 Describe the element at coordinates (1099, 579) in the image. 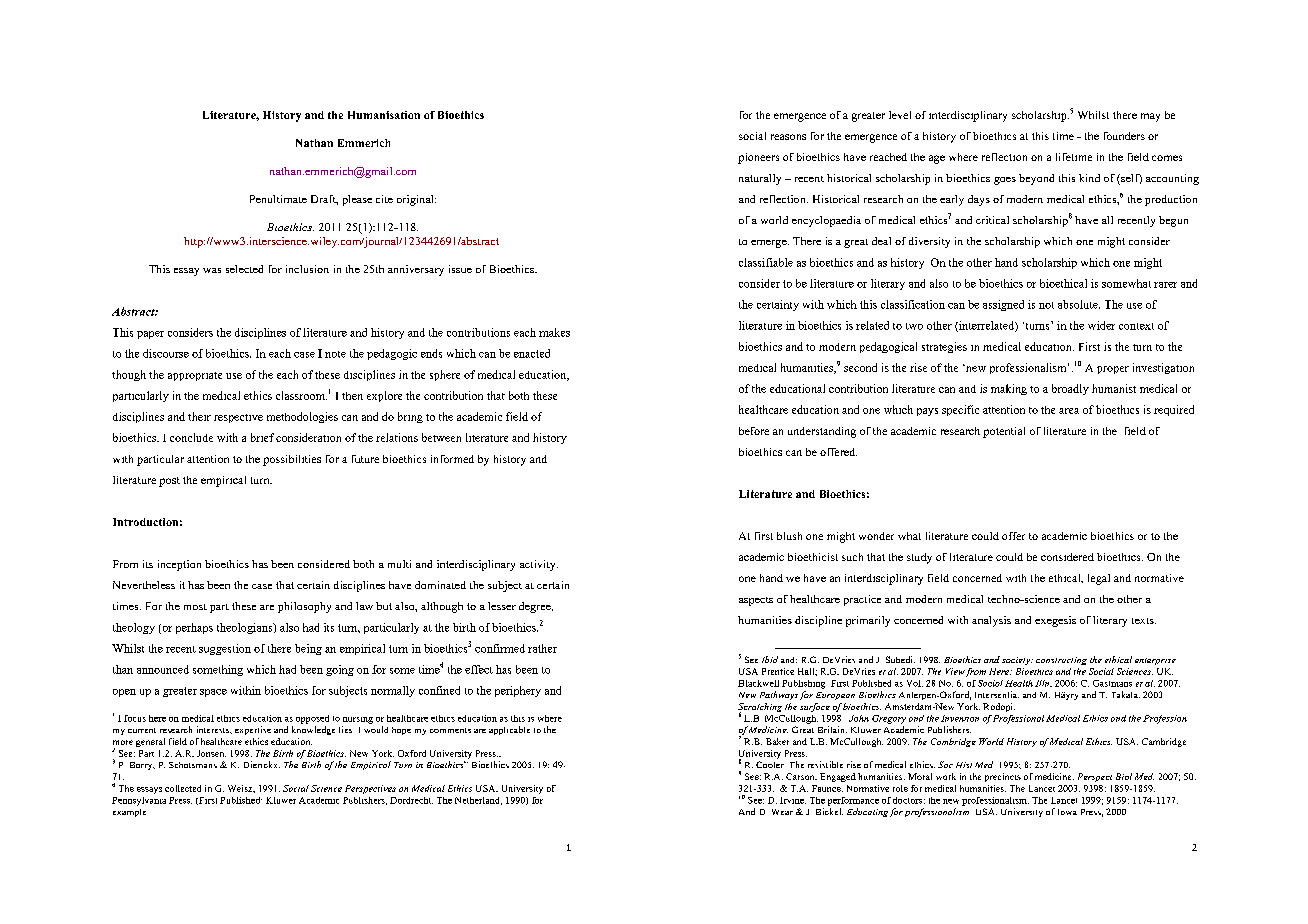

I see `legal` at that location.
